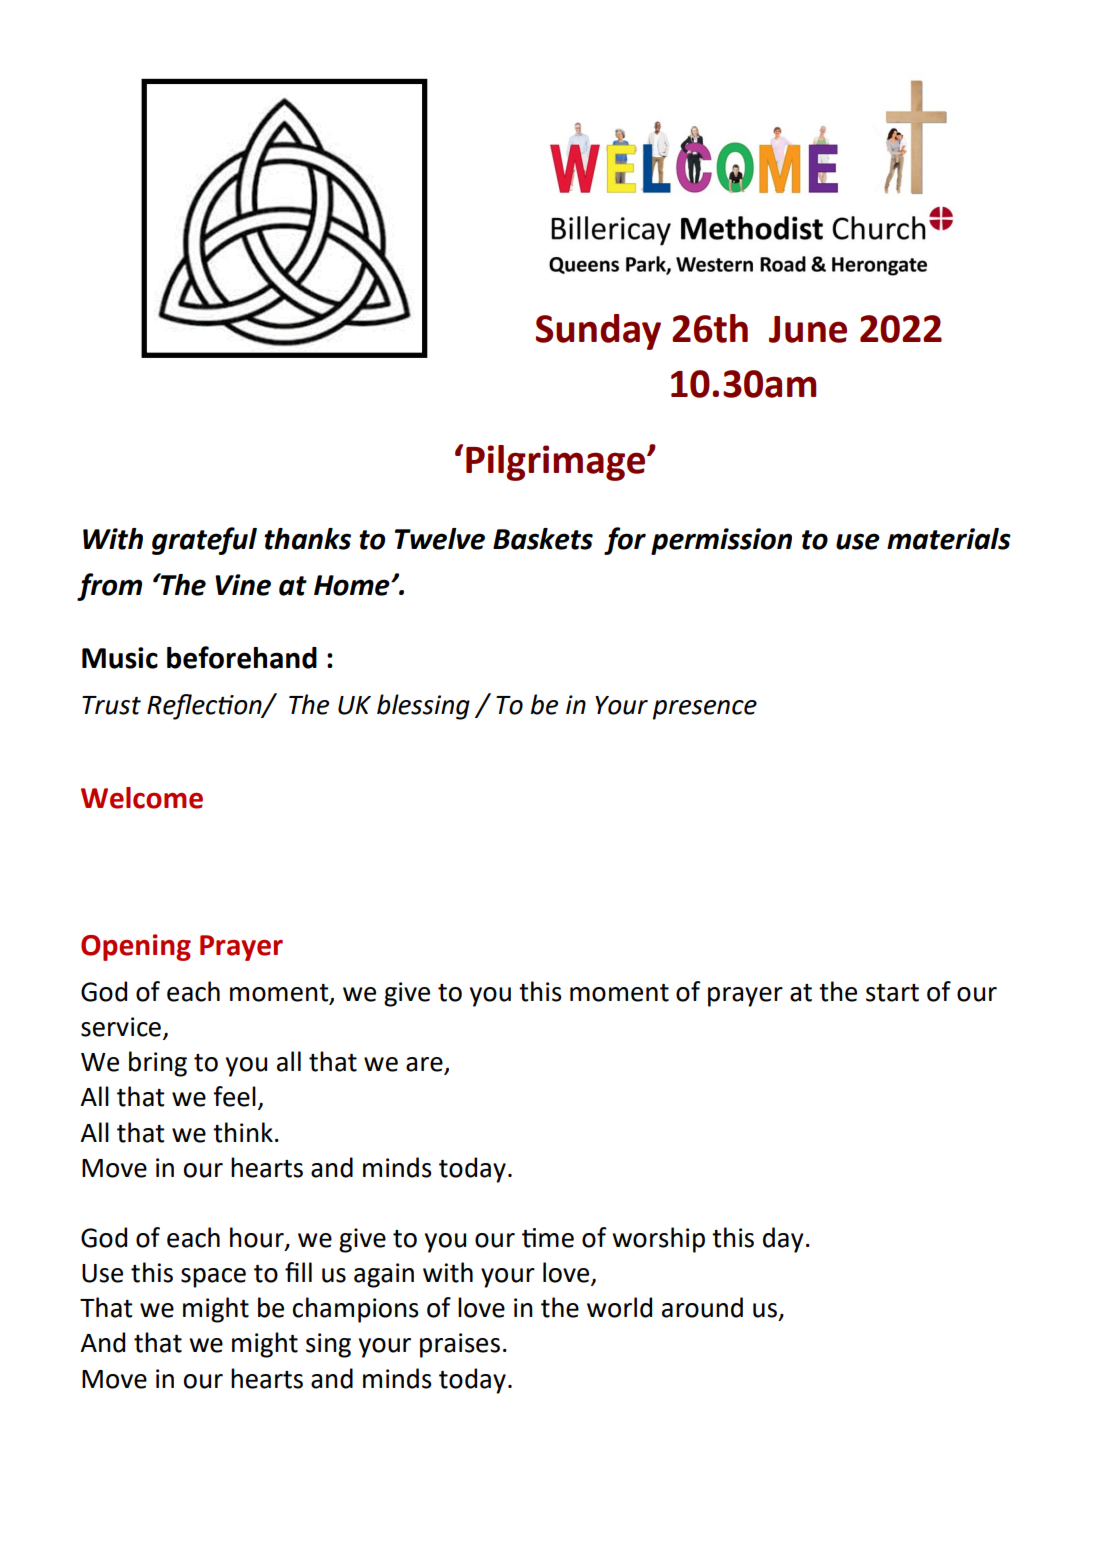 The width and height of the page is (1098, 1559). Describe the element at coordinates (702, 1307) in the page. I see `around` at that location.
